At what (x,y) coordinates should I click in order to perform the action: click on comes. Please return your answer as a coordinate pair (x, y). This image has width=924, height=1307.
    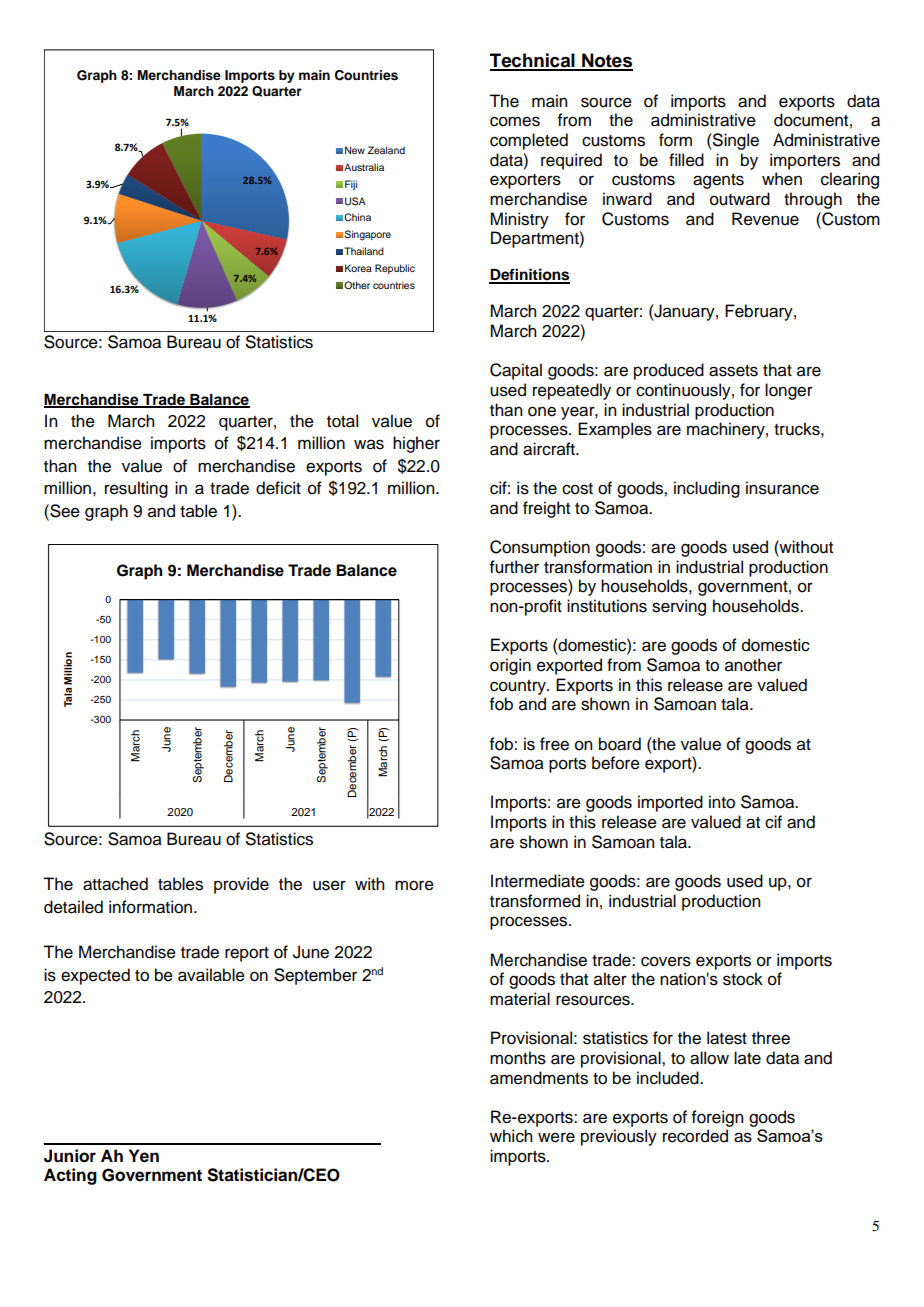
    Looking at the image, I should click on (515, 121).
